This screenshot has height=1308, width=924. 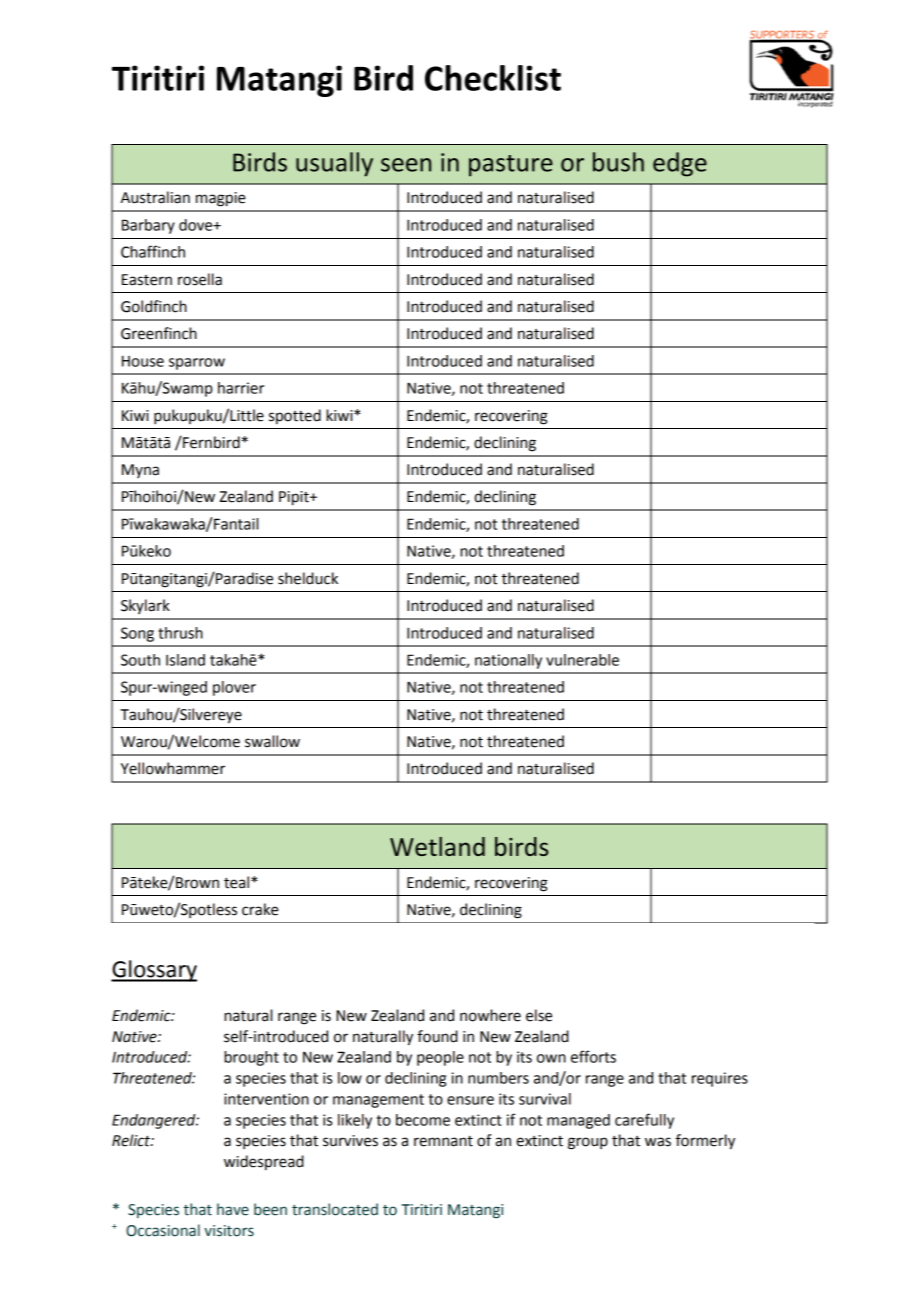 I want to click on Wetland, so click(x=437, y=846).
